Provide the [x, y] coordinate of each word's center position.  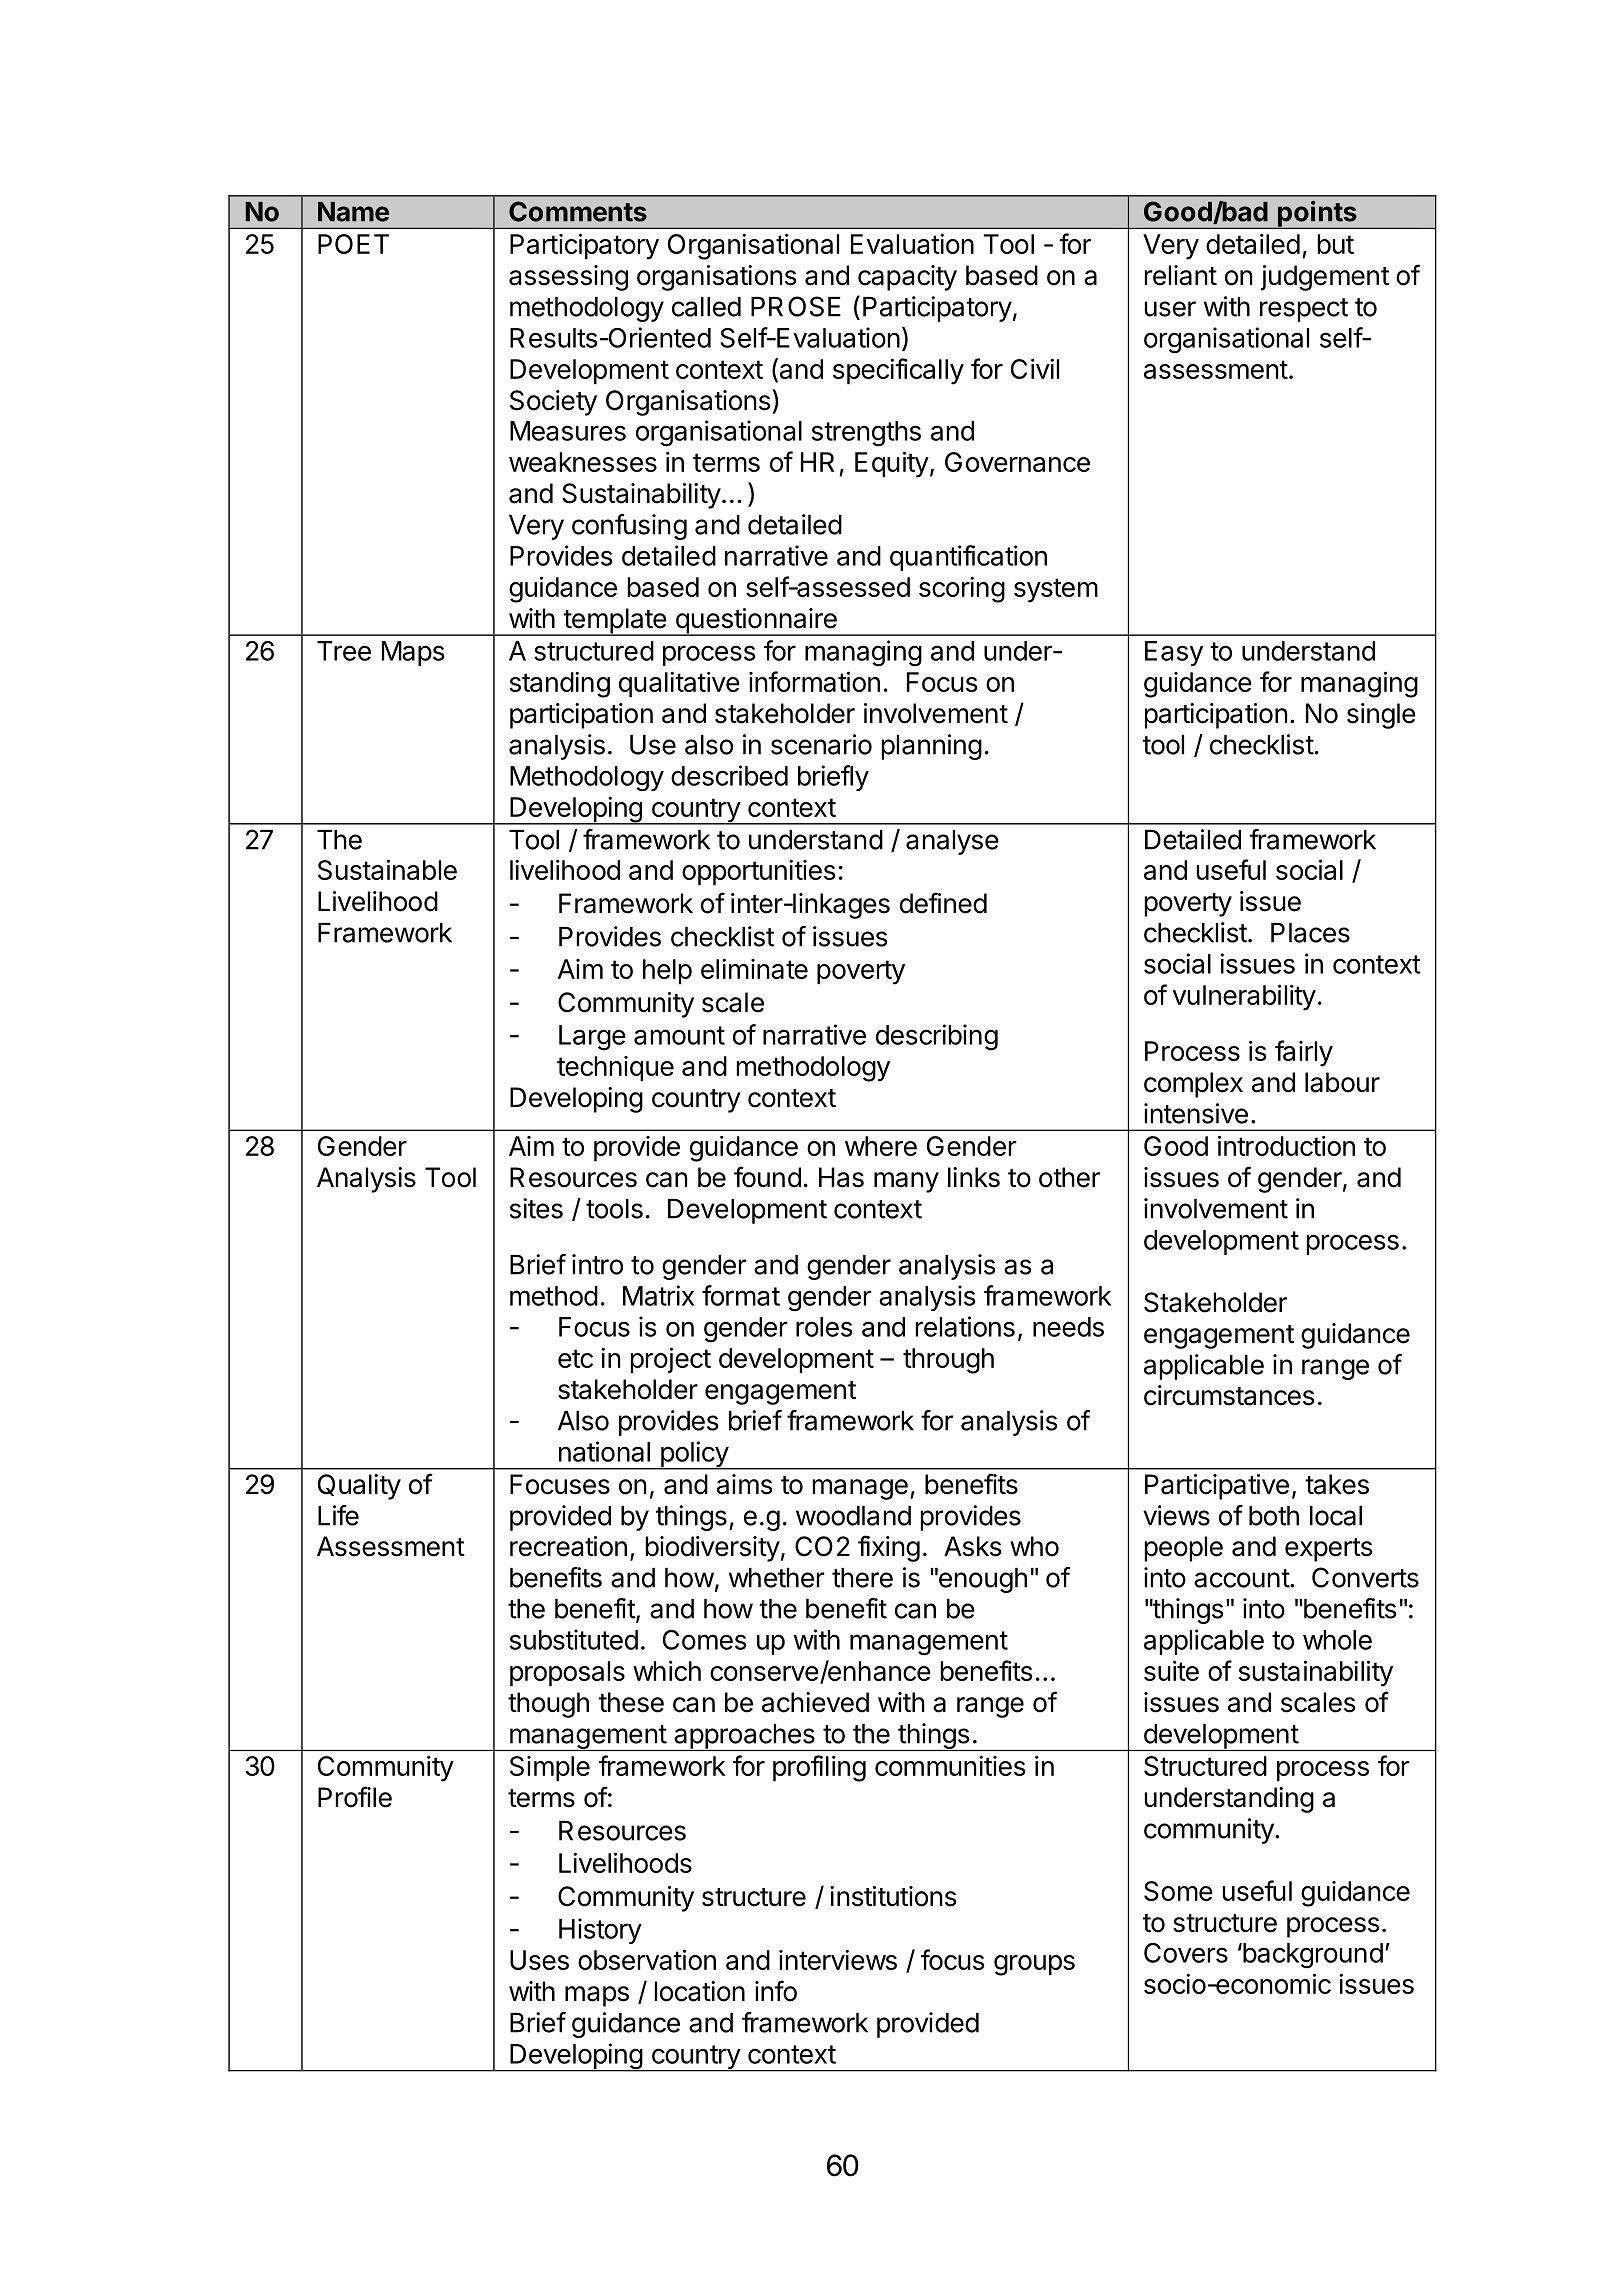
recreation [568, 1546]
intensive [1196, 1113]
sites [536, 1208]
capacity [907, 278]
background [1312, 1956]
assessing [568, 278]
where [881, 1146]
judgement [1325, 278]
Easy [1174, 653]
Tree [344, 651]
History [600, 1931]
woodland [853, 1516]
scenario [821, 744]
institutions [893, 1896]
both [1274, 1516]
